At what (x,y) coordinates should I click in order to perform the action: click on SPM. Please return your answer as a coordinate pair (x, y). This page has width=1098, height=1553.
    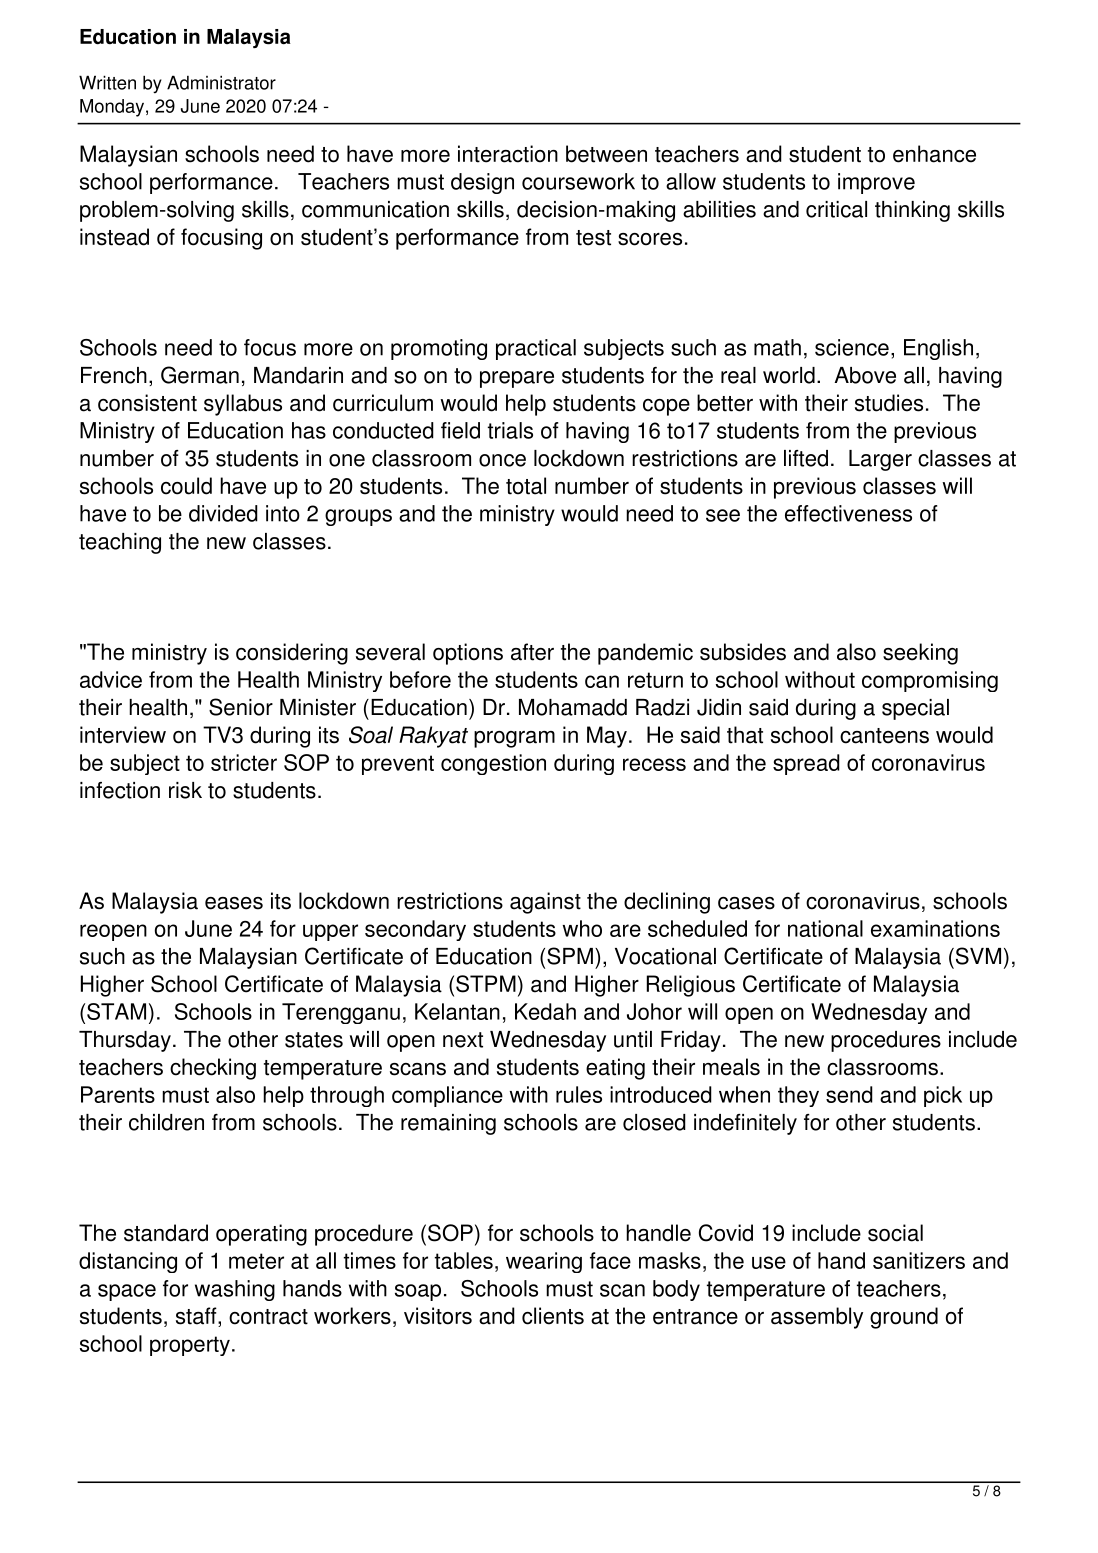
    Looking at the image, I should click on (570, 956).
